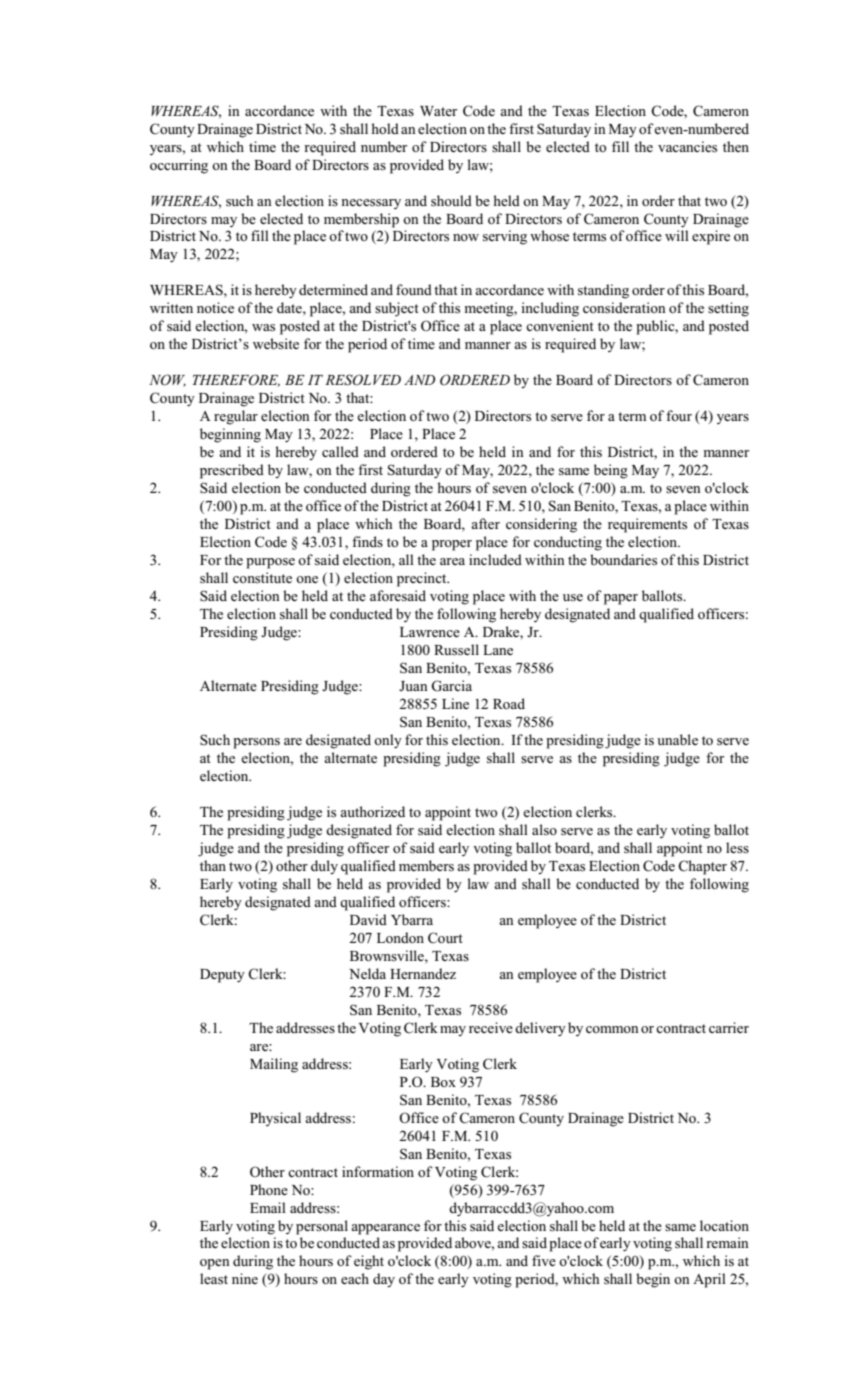 This screenshot has height=1400, width=849. What do you see at coordinates (455, 703) in the screenshot?
I see `Line` at bounding box center [455, 703].
